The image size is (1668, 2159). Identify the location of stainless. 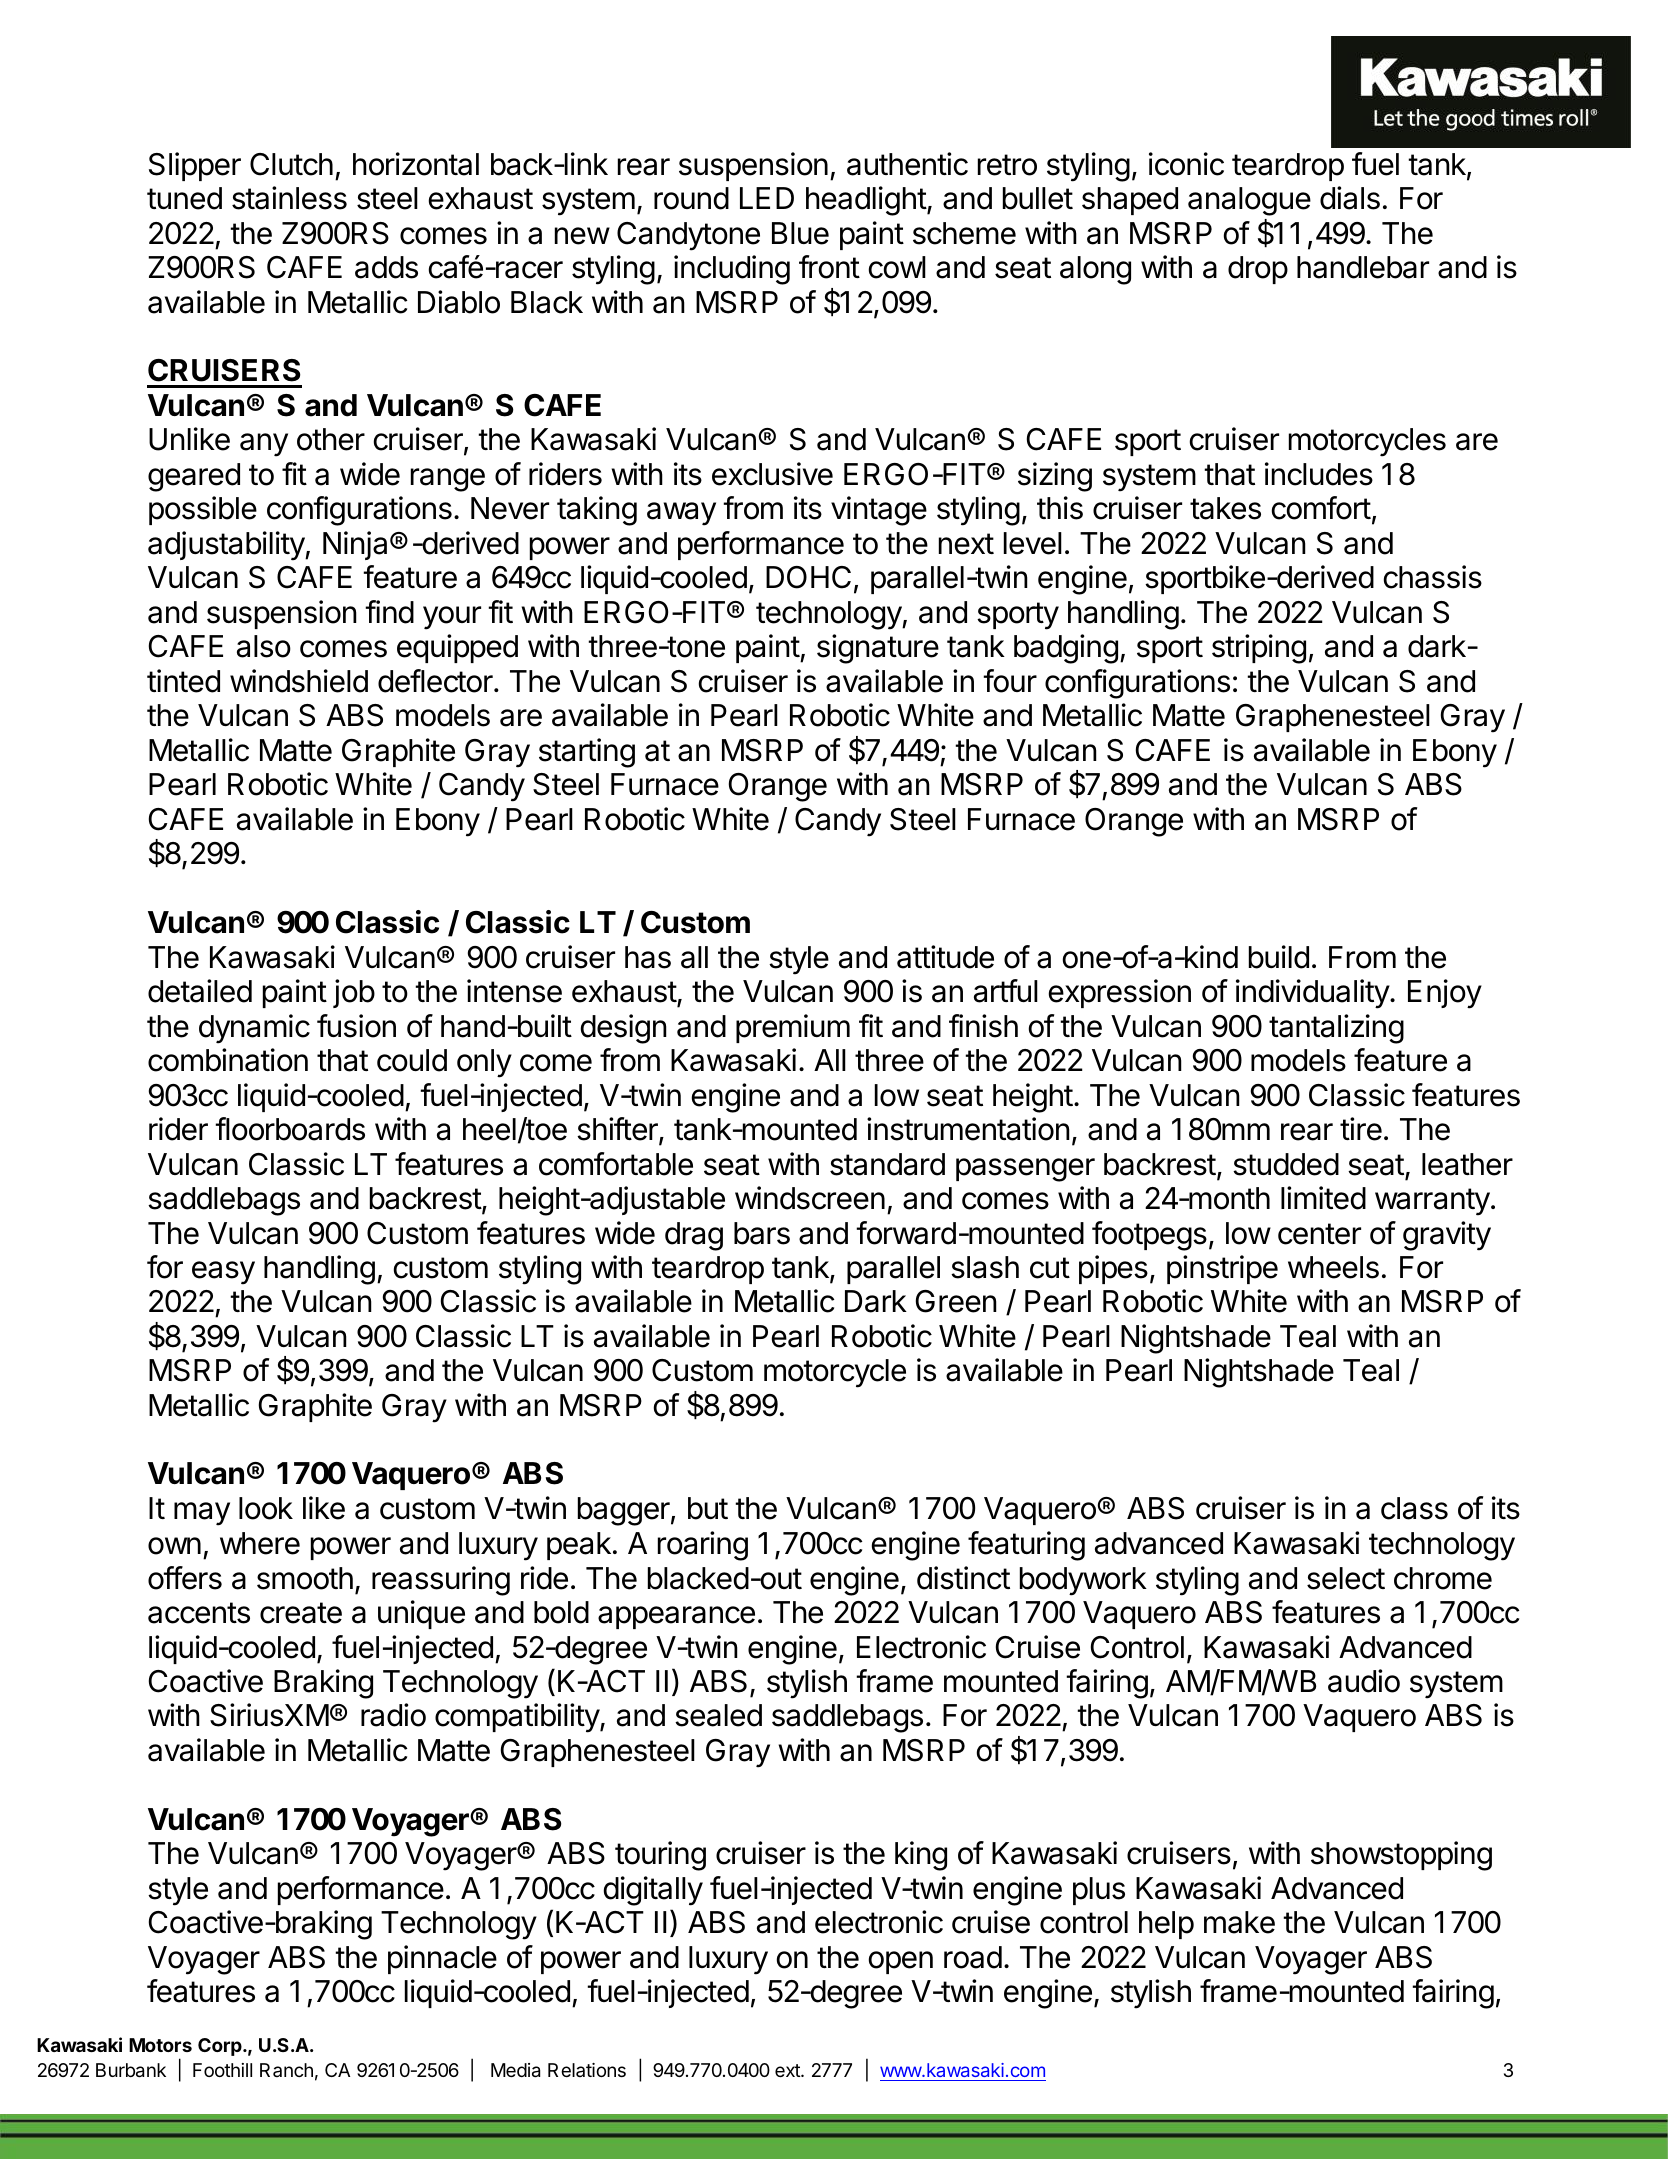
(289, 198).
